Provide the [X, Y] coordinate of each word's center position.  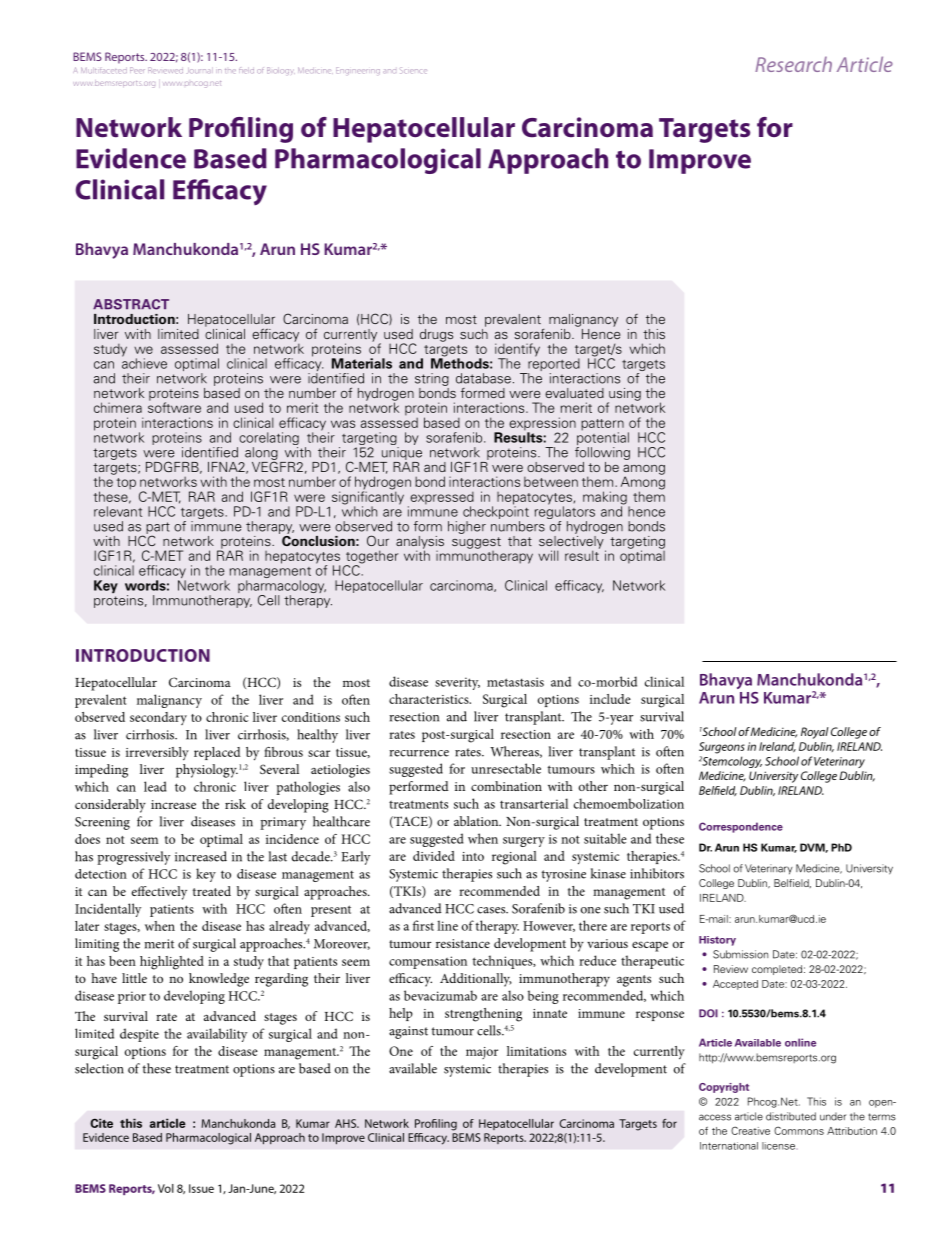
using [624, 395]
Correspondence [741, 827]
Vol [166, 1188]
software [174, 406]
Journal [200, 70]
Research [793, 64]
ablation [477, 821]
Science [413, 71]
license [778, 1146]
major [482, 1053]
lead [155, 786]
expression [542, 425]
